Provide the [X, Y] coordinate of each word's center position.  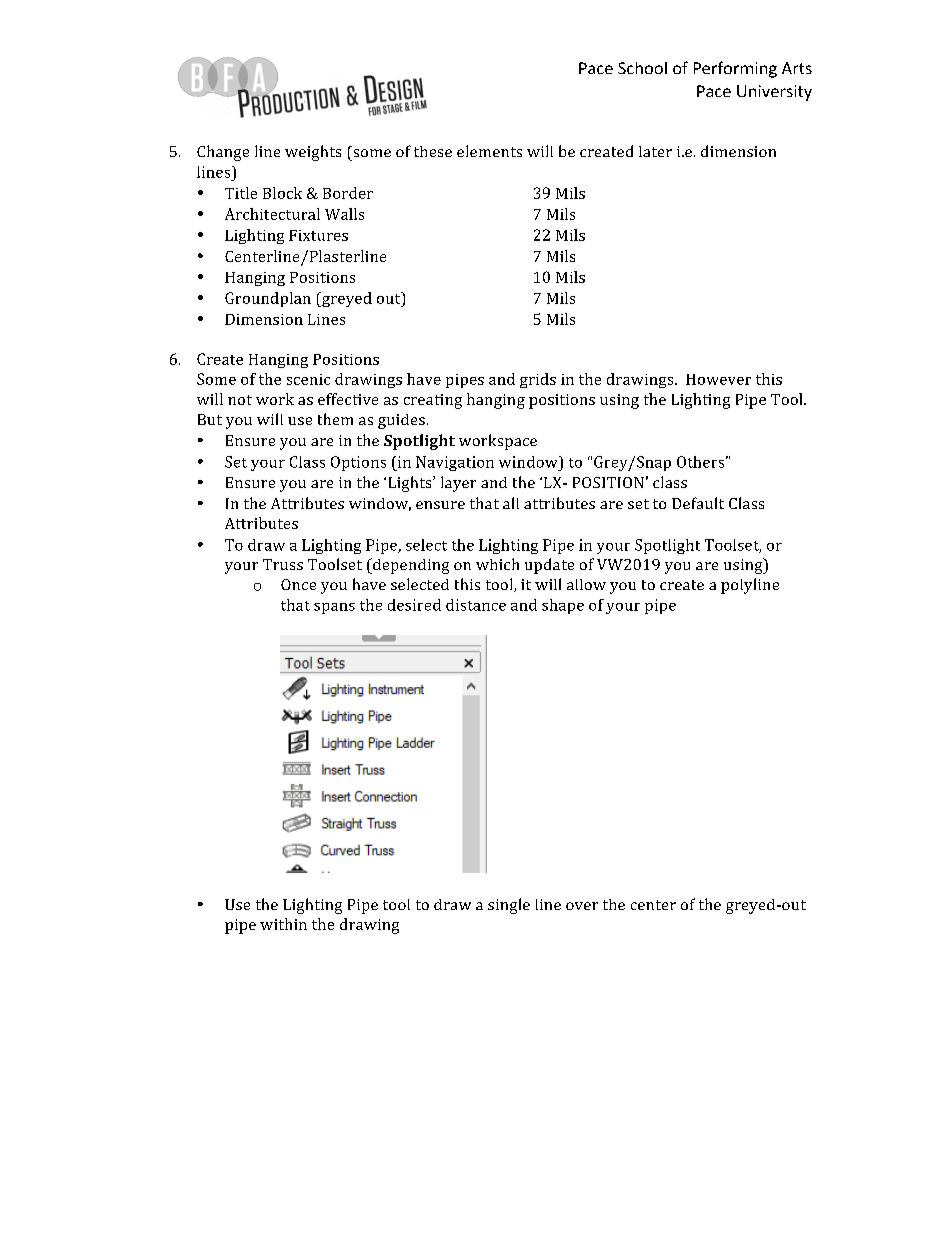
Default [698, 503]
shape [563, 606]
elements [489, 151]
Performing [735, 69]
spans [334, 608]
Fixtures [318, 235]
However [718, 379]
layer [458, 484]
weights [313, 153]
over [582, 906]
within [283, 924]
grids [538, 380]
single [509, 906]
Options [358, 463]
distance [476, 605]
